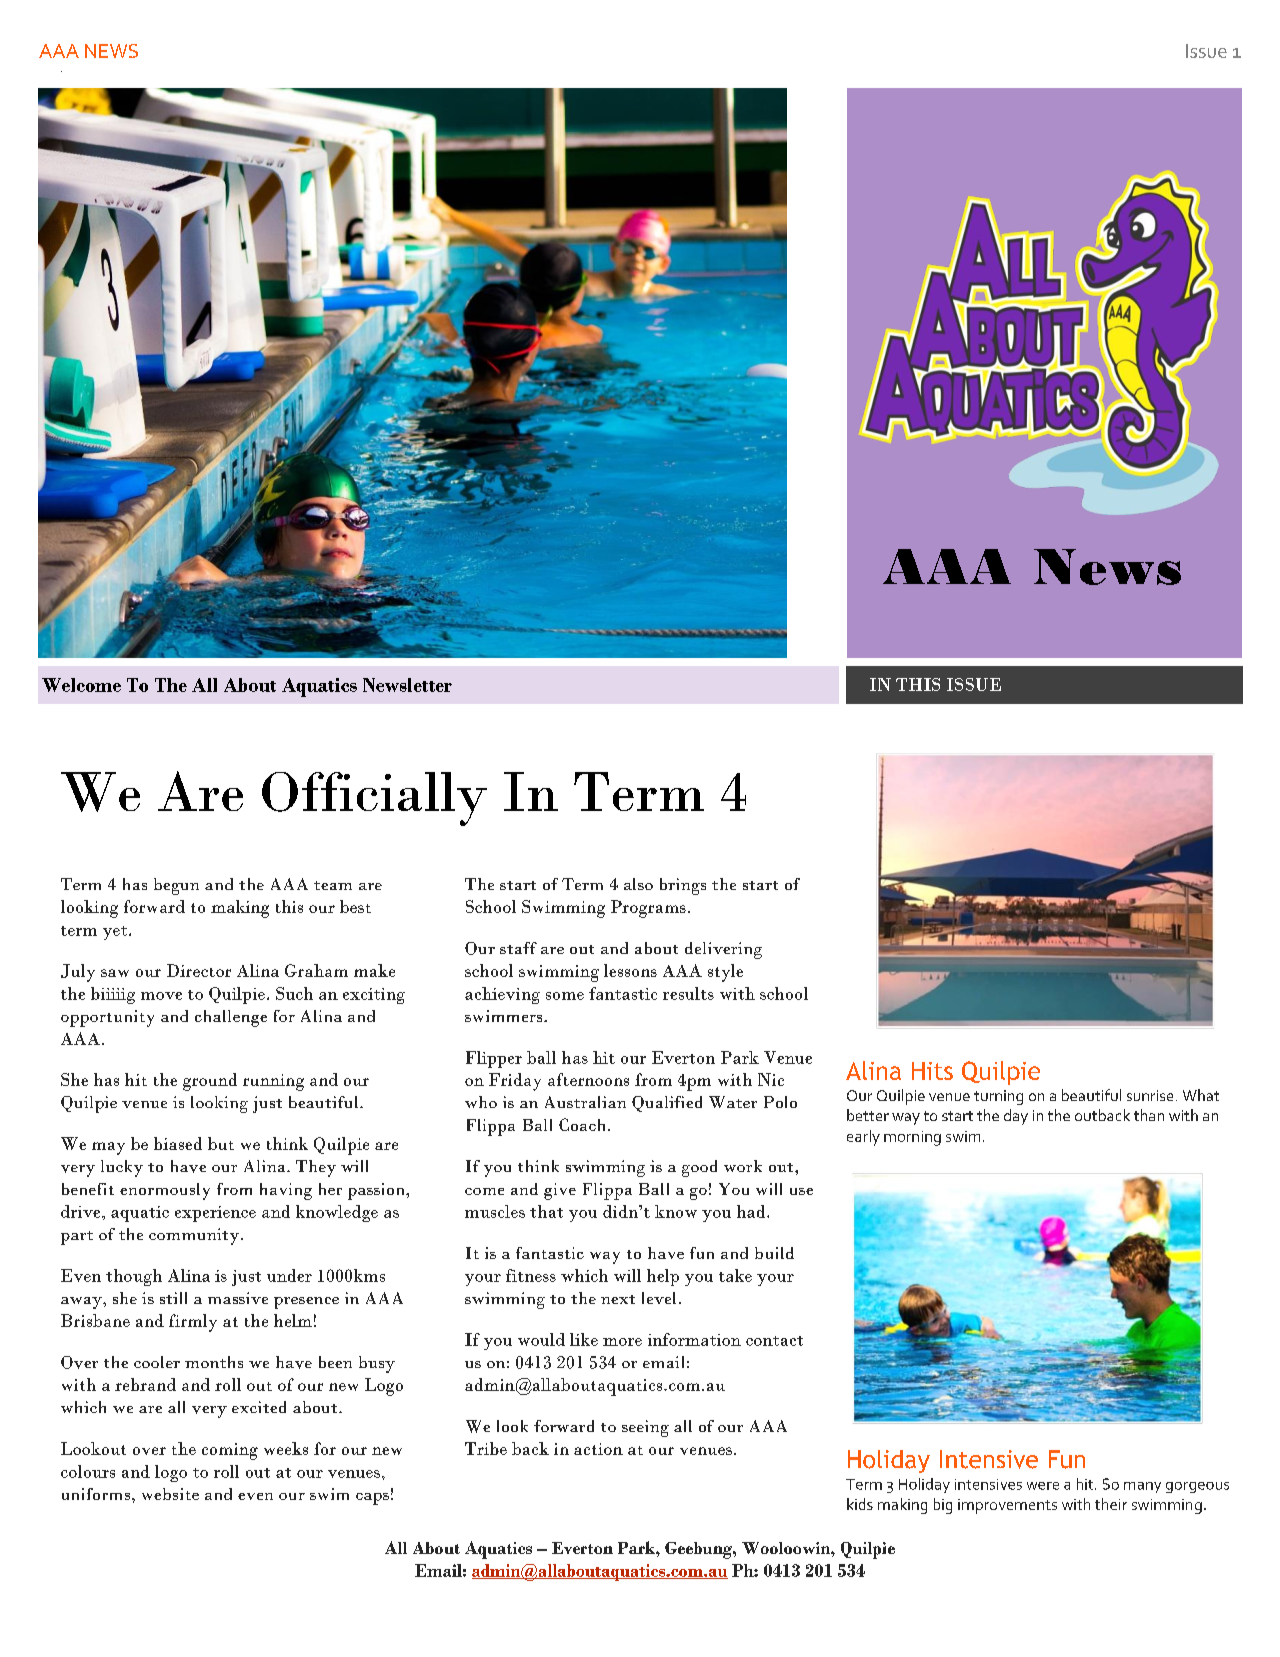 The width and height of the page is (1280, 1657). Describe the element at coordinates (221, 1143) in the page. I see `but` at that location.
